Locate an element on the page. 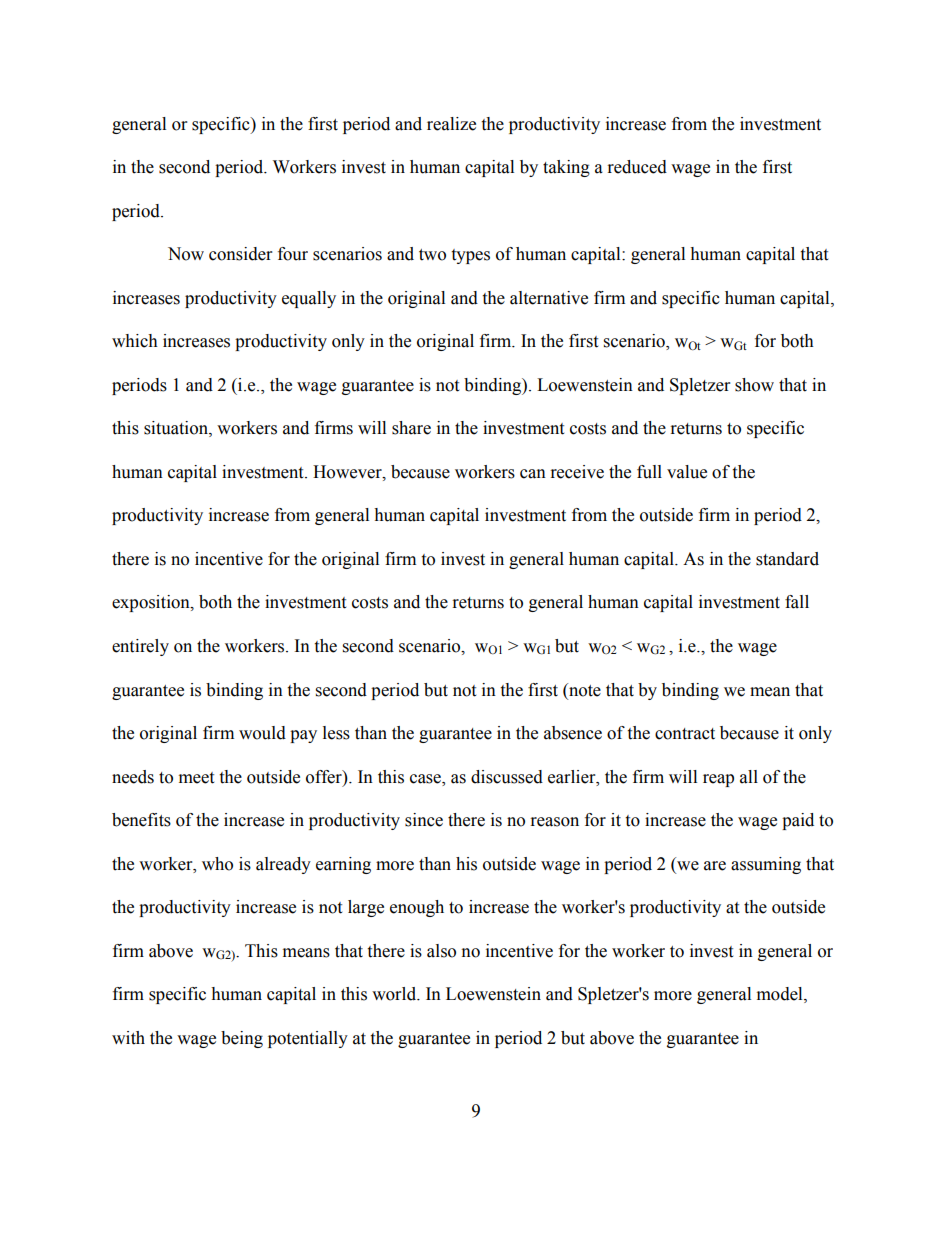 This document has width=952, height=1233. realize is located at coordinates (451, 124).
